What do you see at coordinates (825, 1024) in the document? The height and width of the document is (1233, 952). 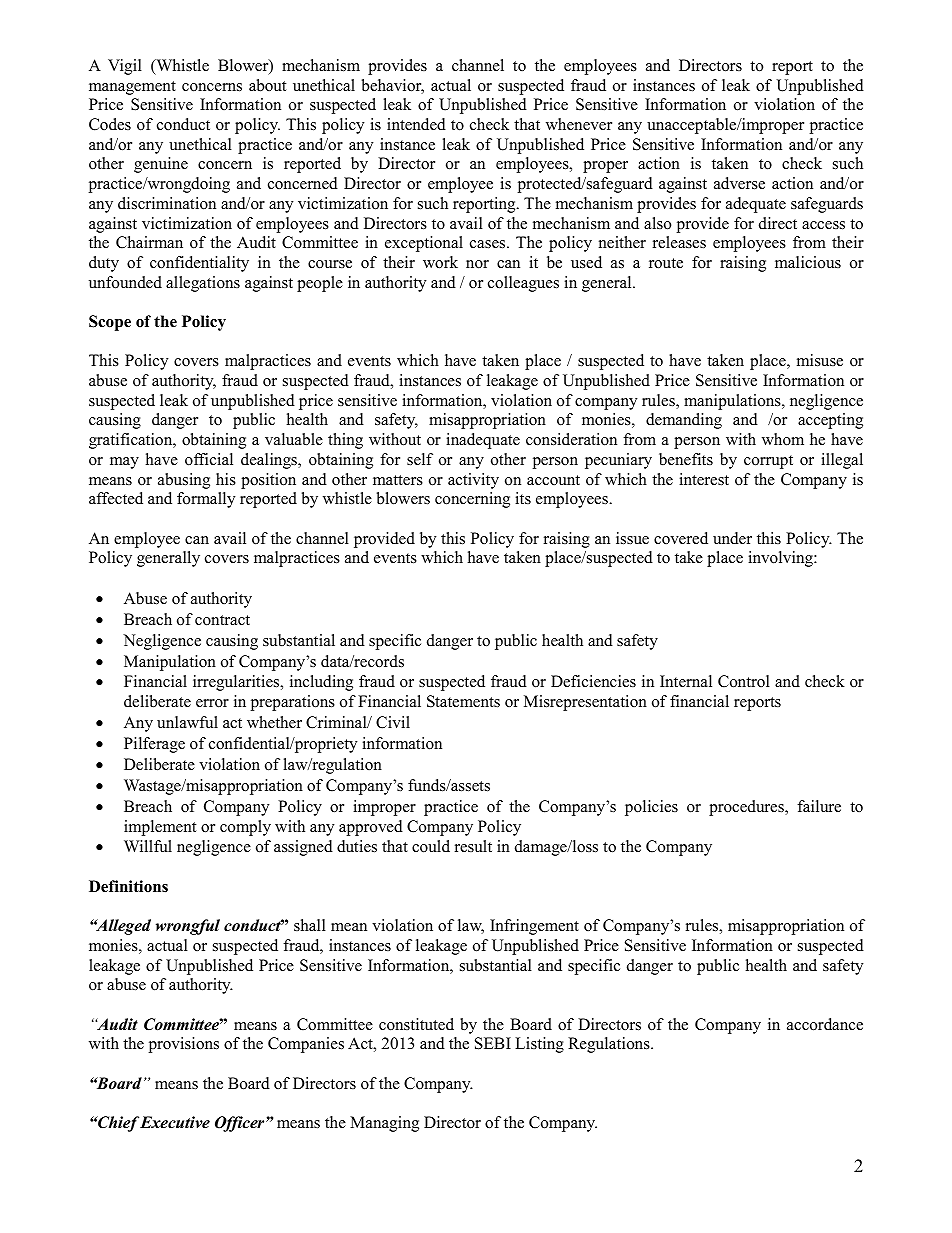 I see `accordance` at bounding box center [825, 1024].
